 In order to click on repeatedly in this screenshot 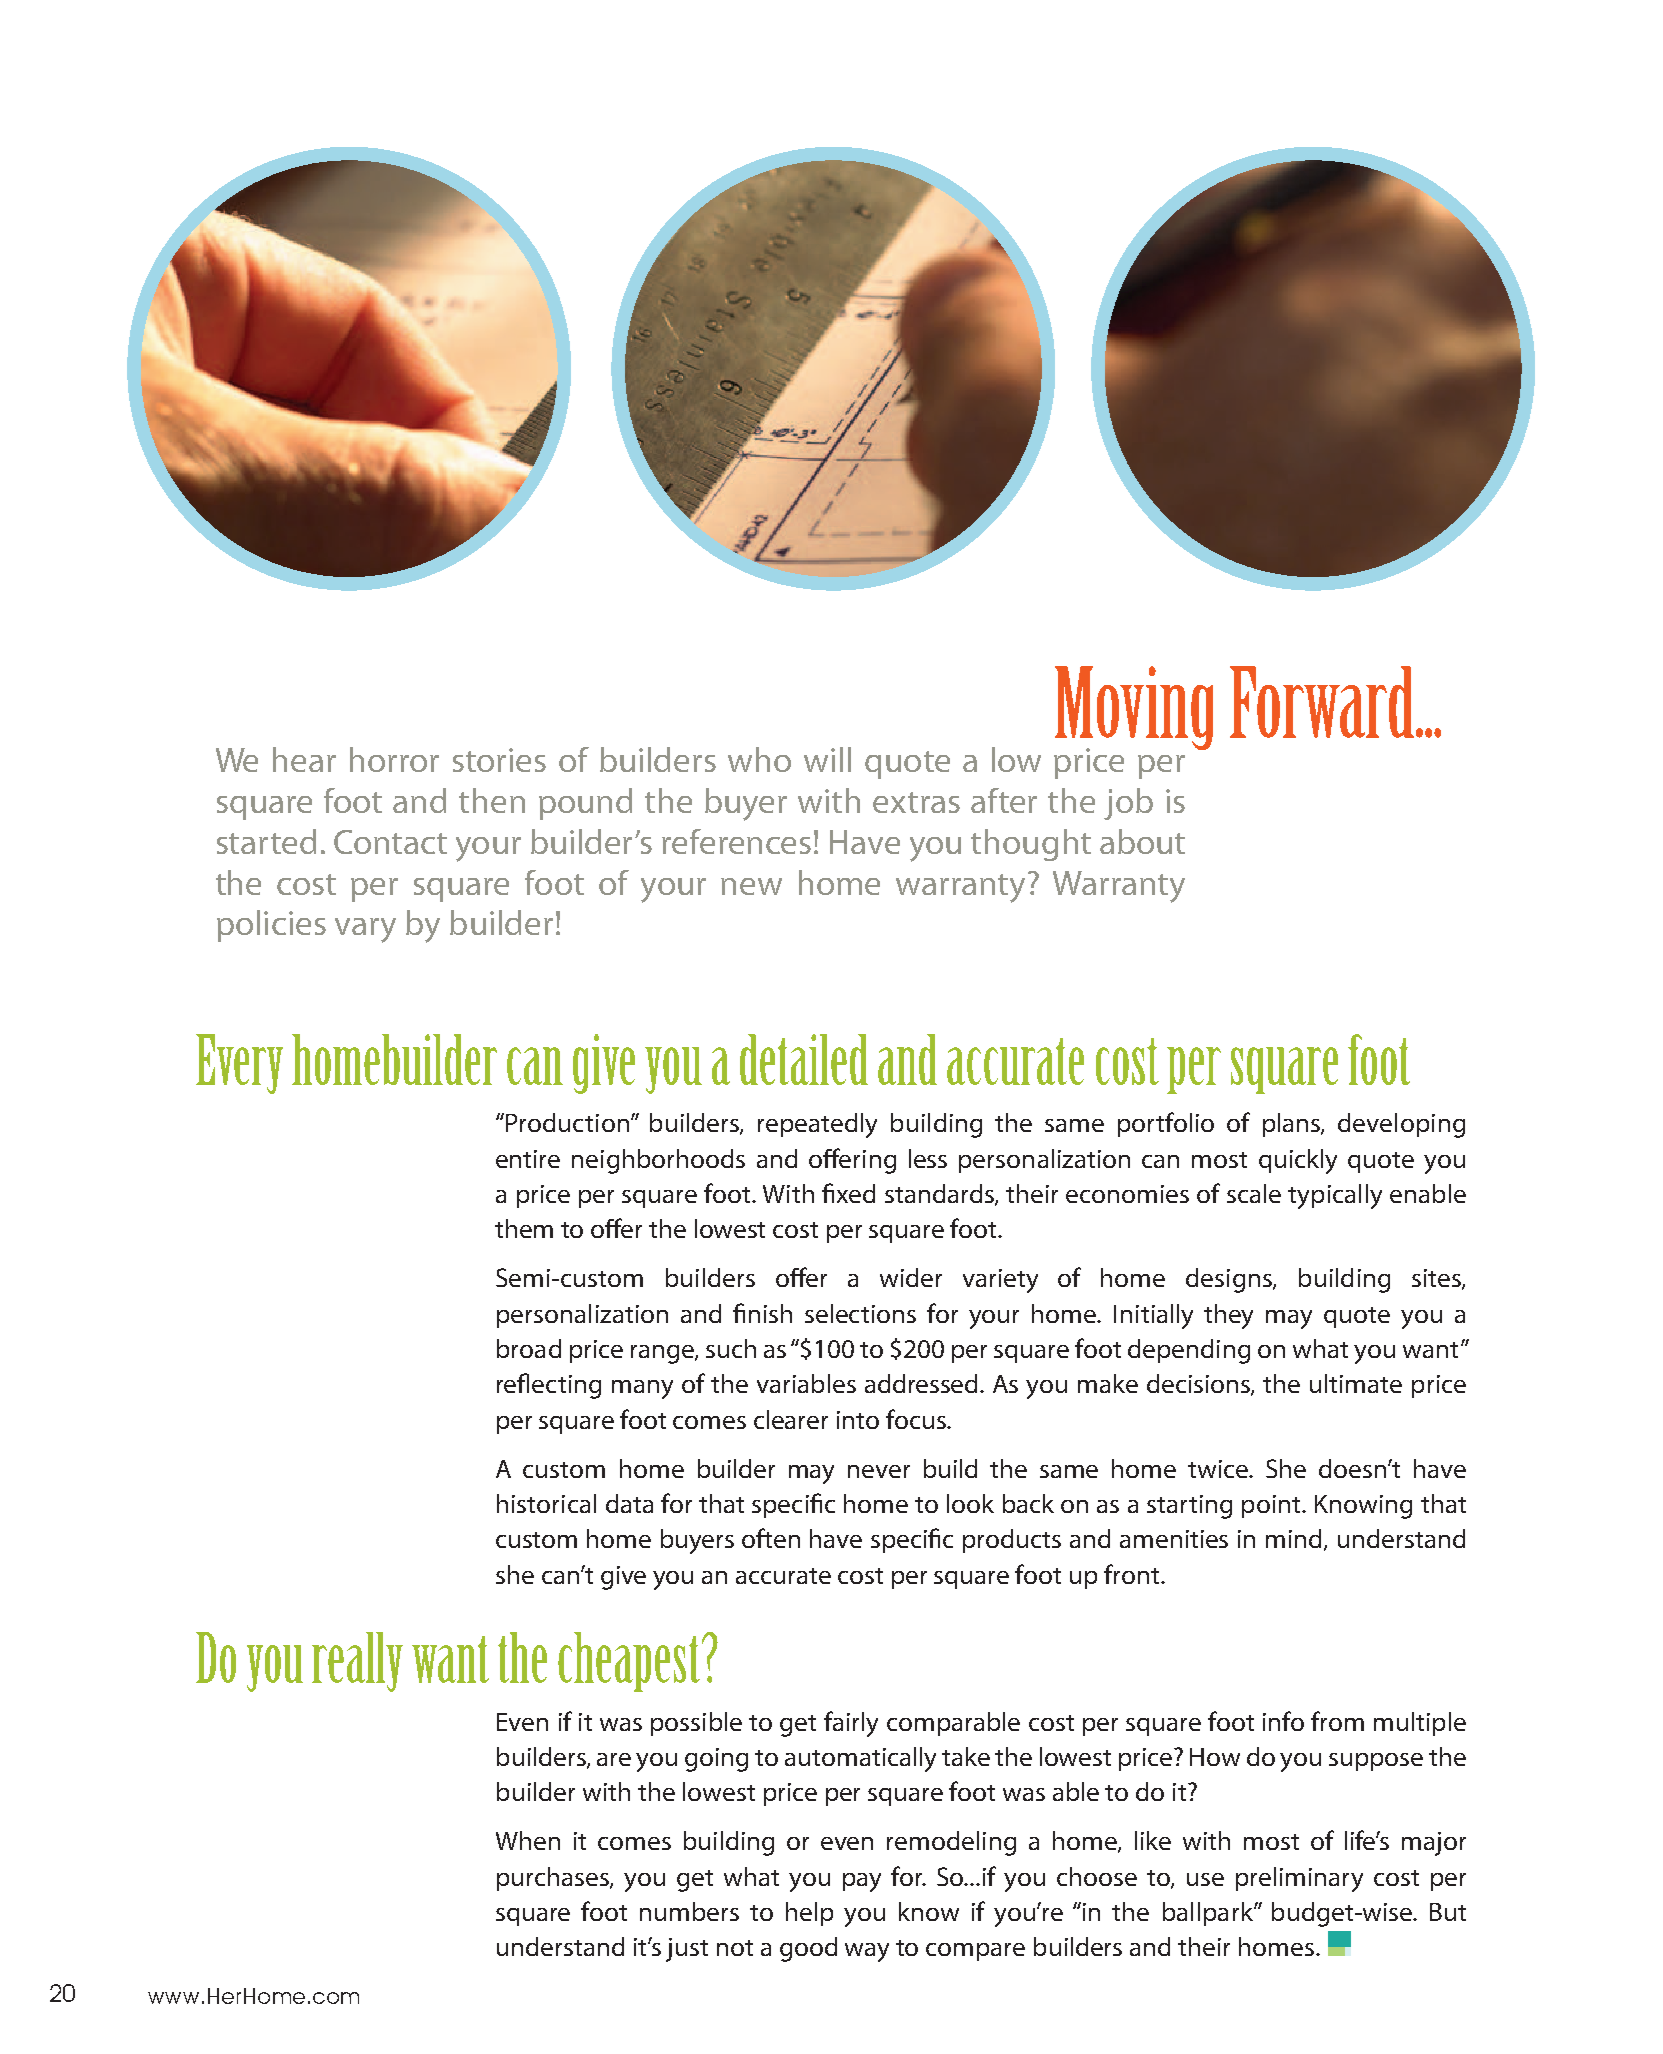, I will do `click(817, 1125)`.
